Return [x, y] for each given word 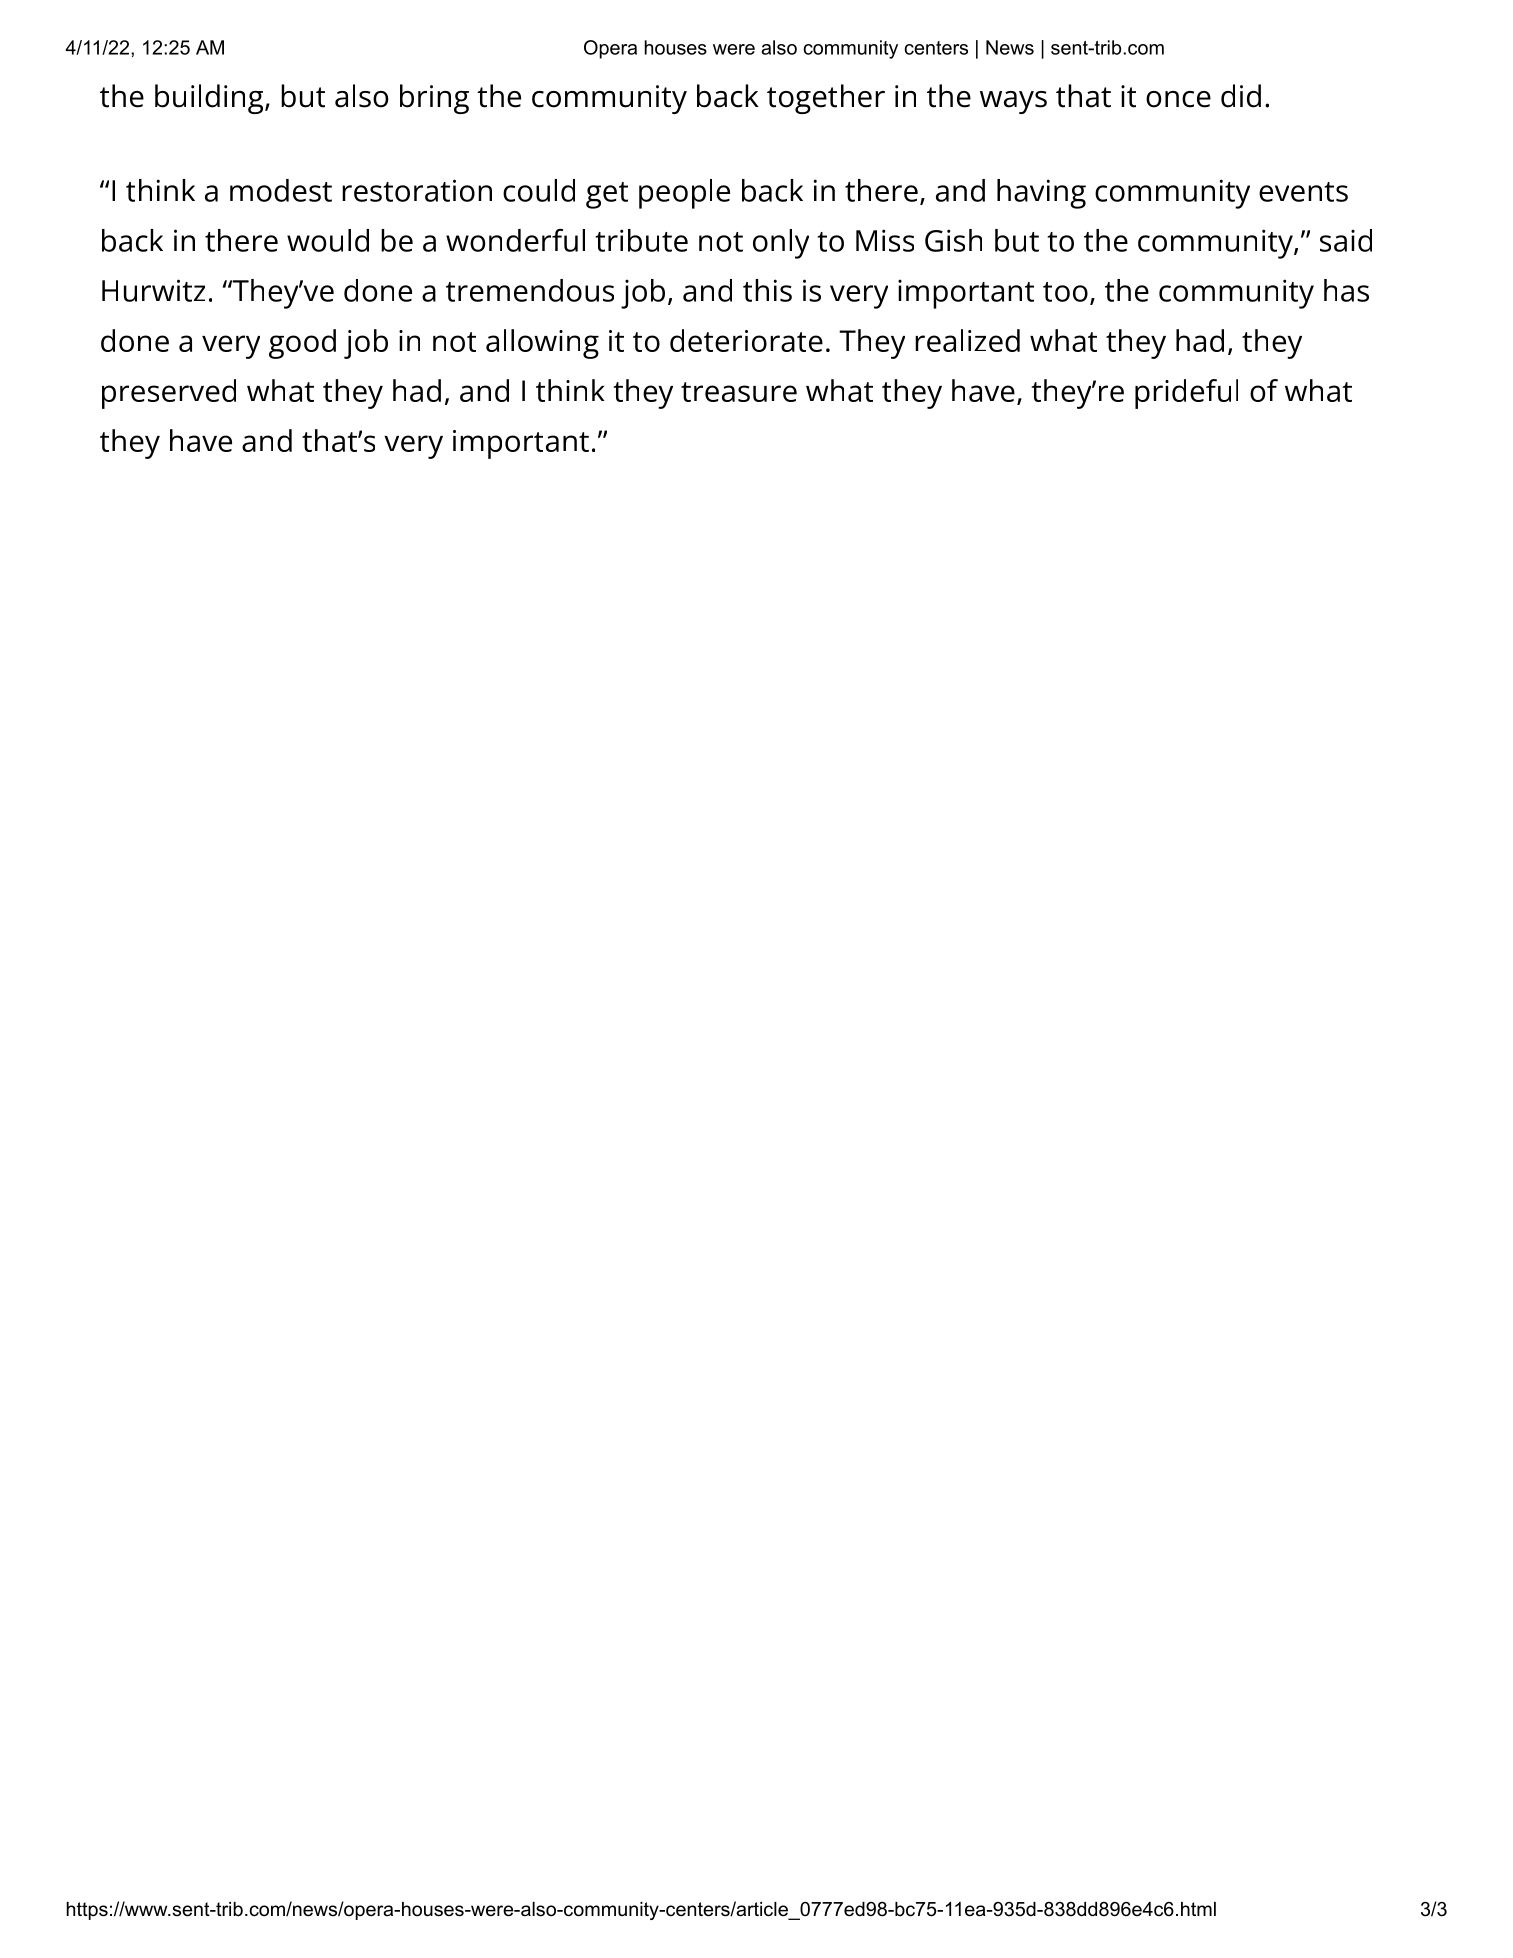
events [1303, 192]
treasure [739, 392]
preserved [169, 394]
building [210, 99]
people [684, 194]
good [302, 344]
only [781, 244]
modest [281, 190]
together [826, 99]
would [328, 240]
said [1346, 240]
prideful [1186, 394]
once [1178, 99]
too [1065, 292]
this [767, 290]
